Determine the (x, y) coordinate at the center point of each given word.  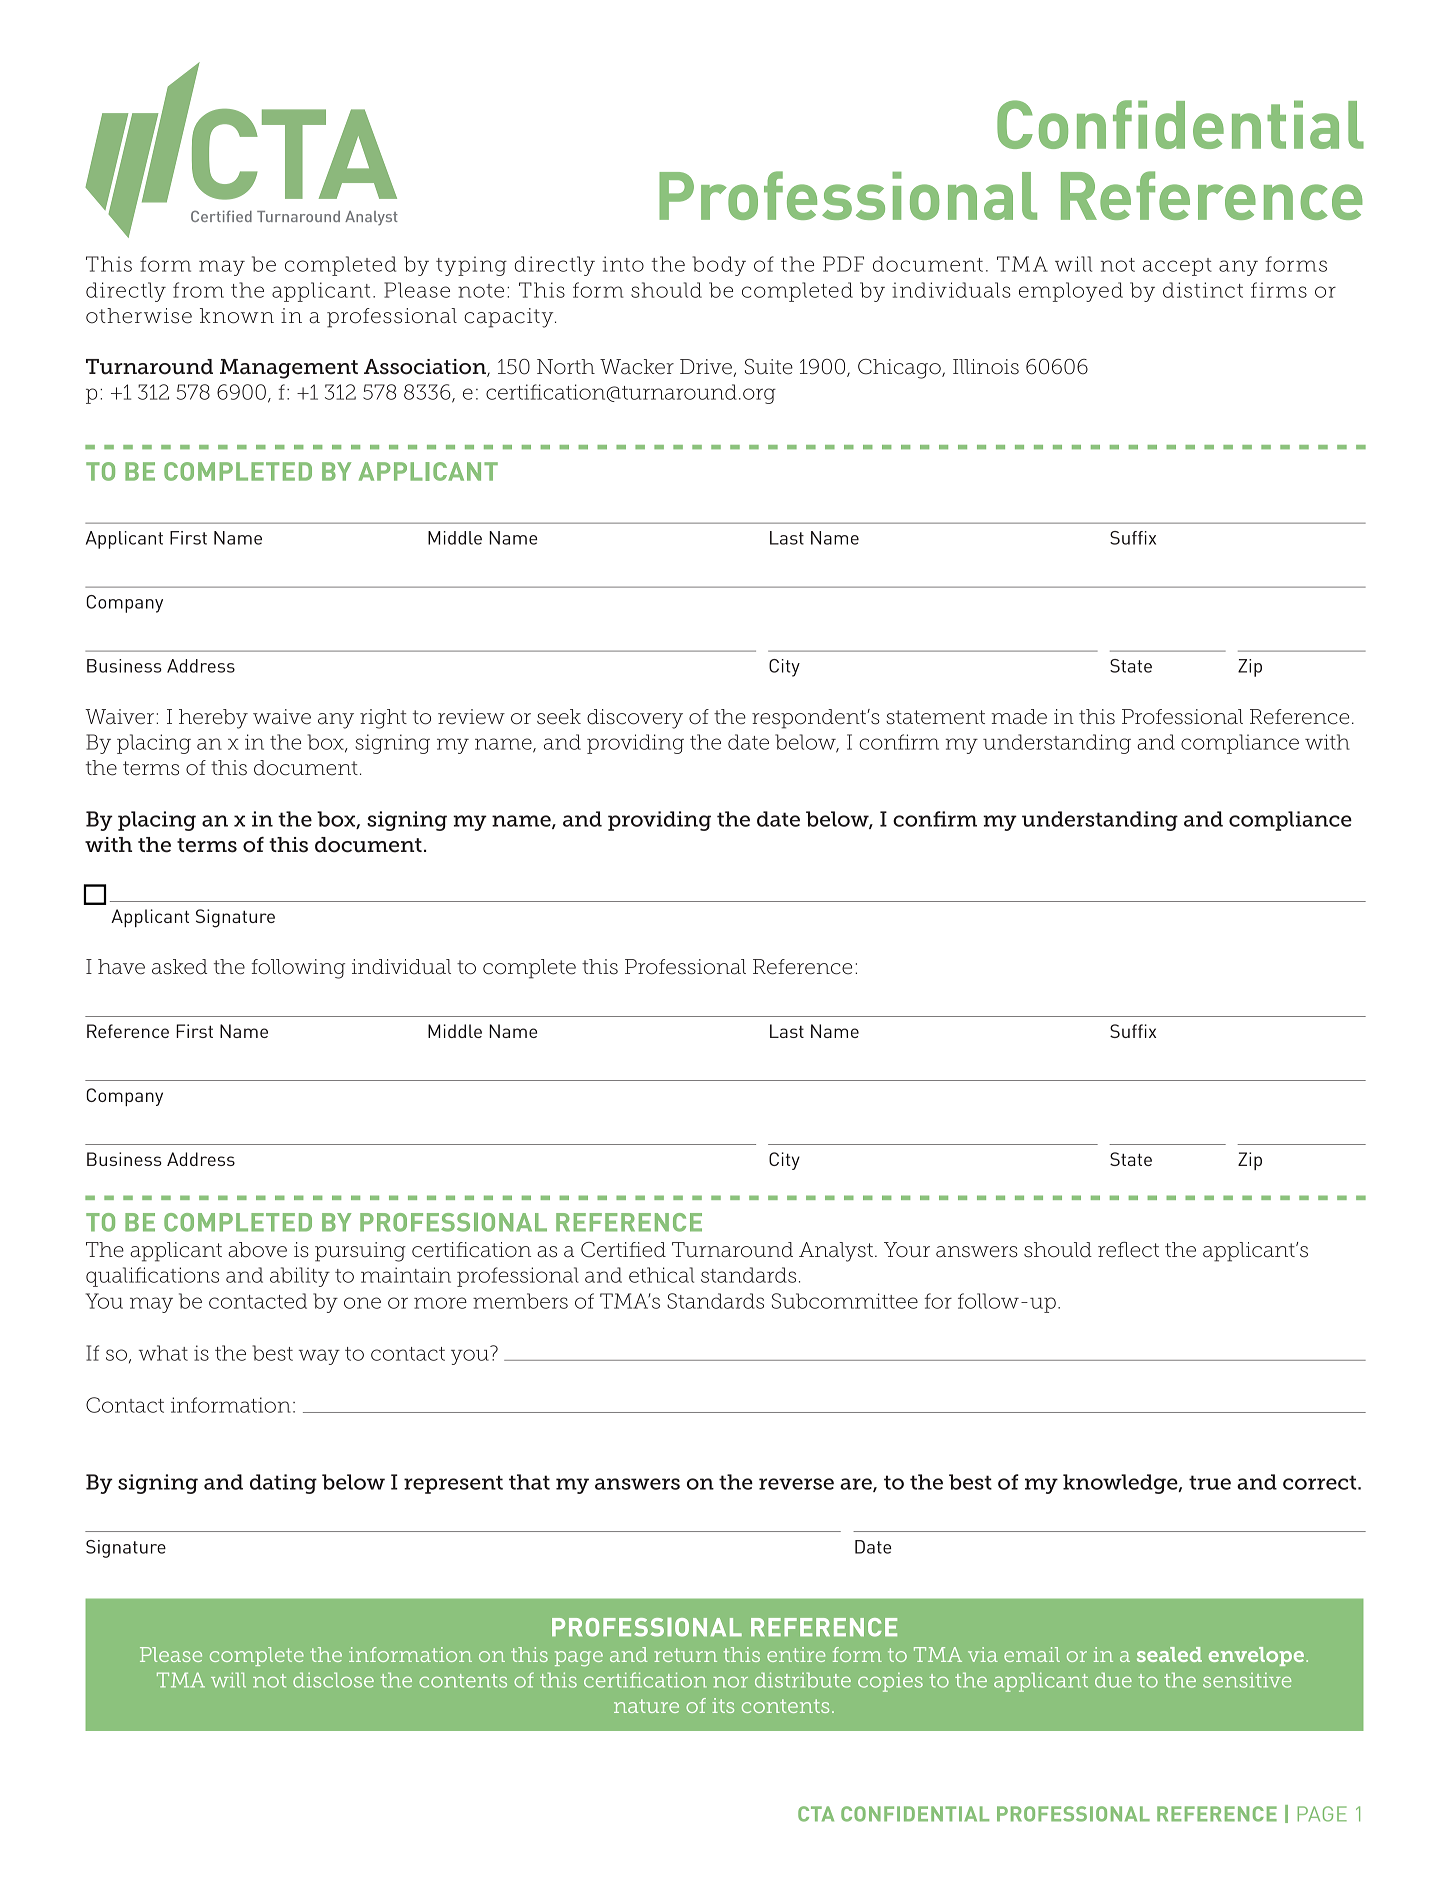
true (1210, 1482)
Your (907, 1250)
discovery (635, 719)
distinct (1203, 290)
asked (179, 967)
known (237, 316)
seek (559, 717)
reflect (1128, 1250)
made (1019, 717)
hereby (213, 719)
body (719, 266)
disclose (333, 1680)
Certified (623, 1250)
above (257, 1250)
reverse (796, 1484)
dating (283, 1484)
